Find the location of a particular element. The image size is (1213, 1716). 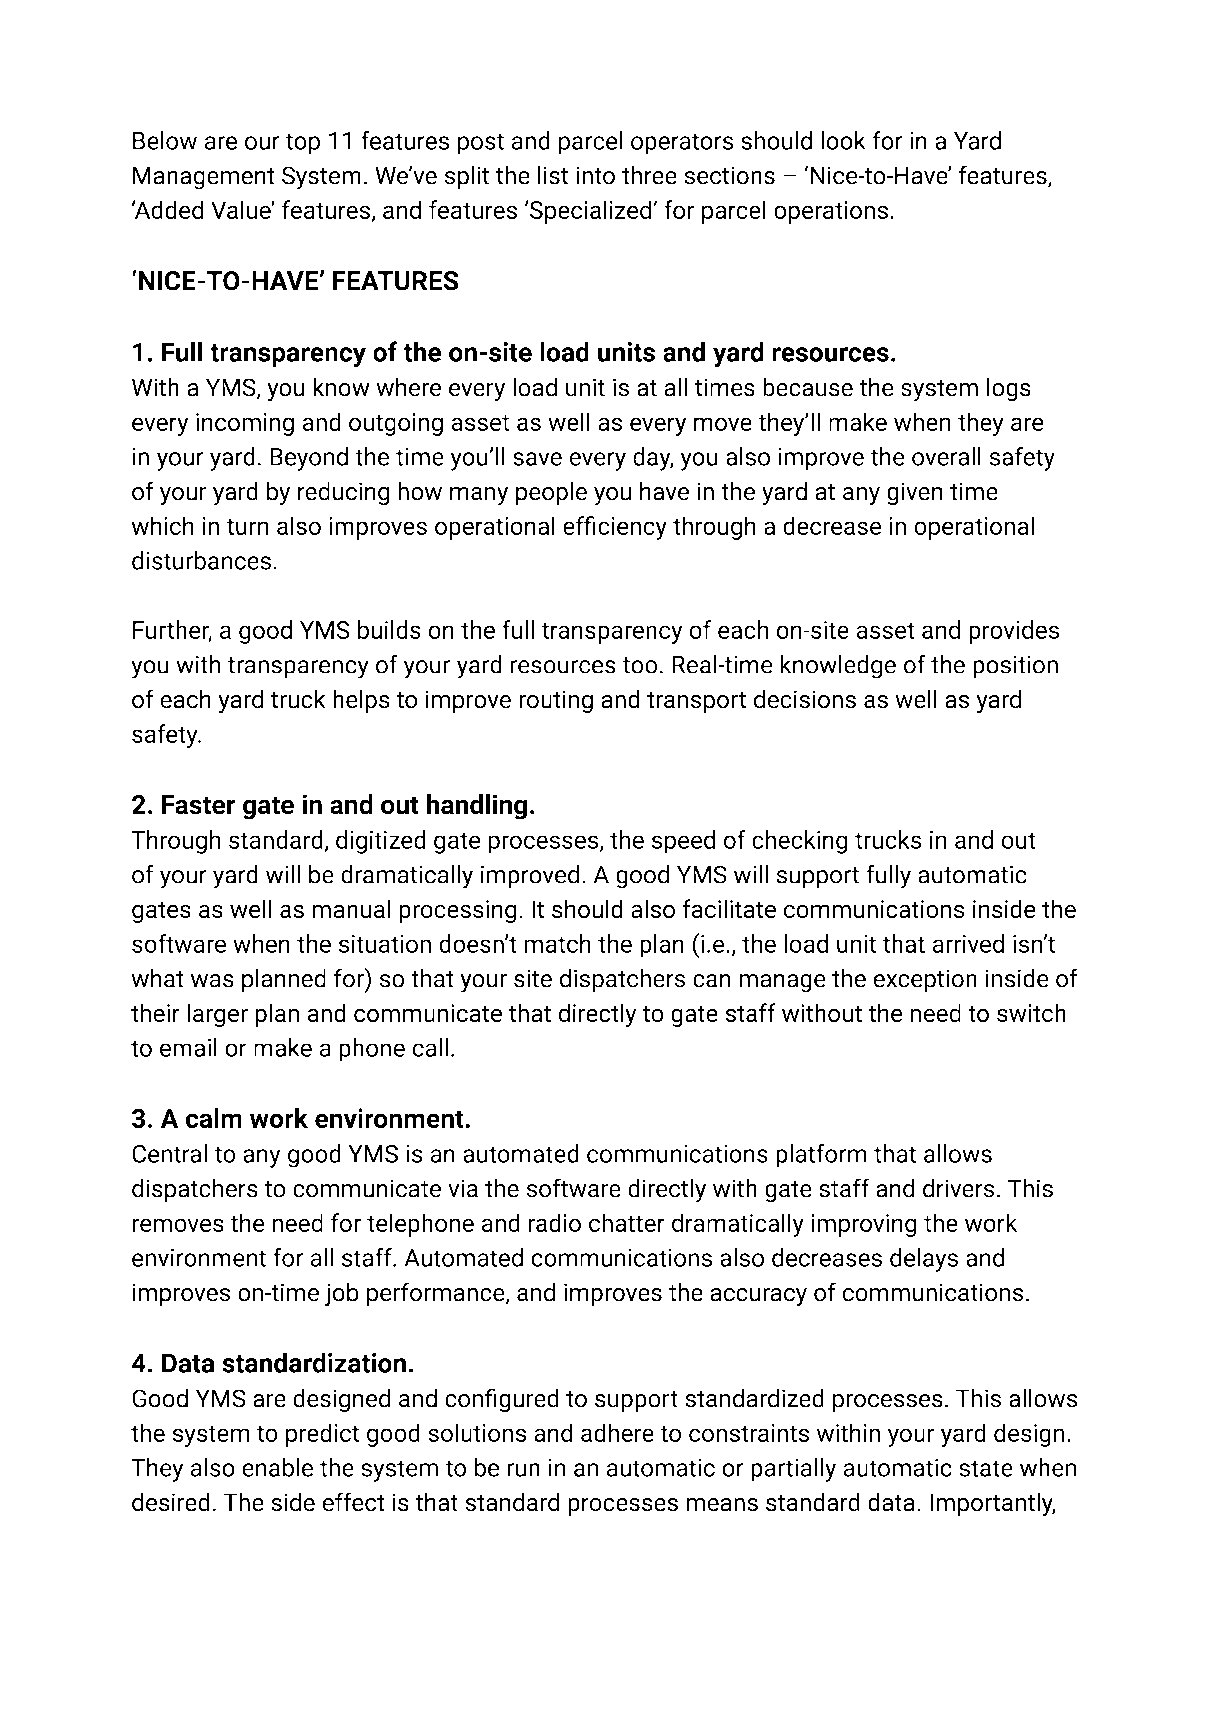

adhere is located at coordinates (617, 1432).
